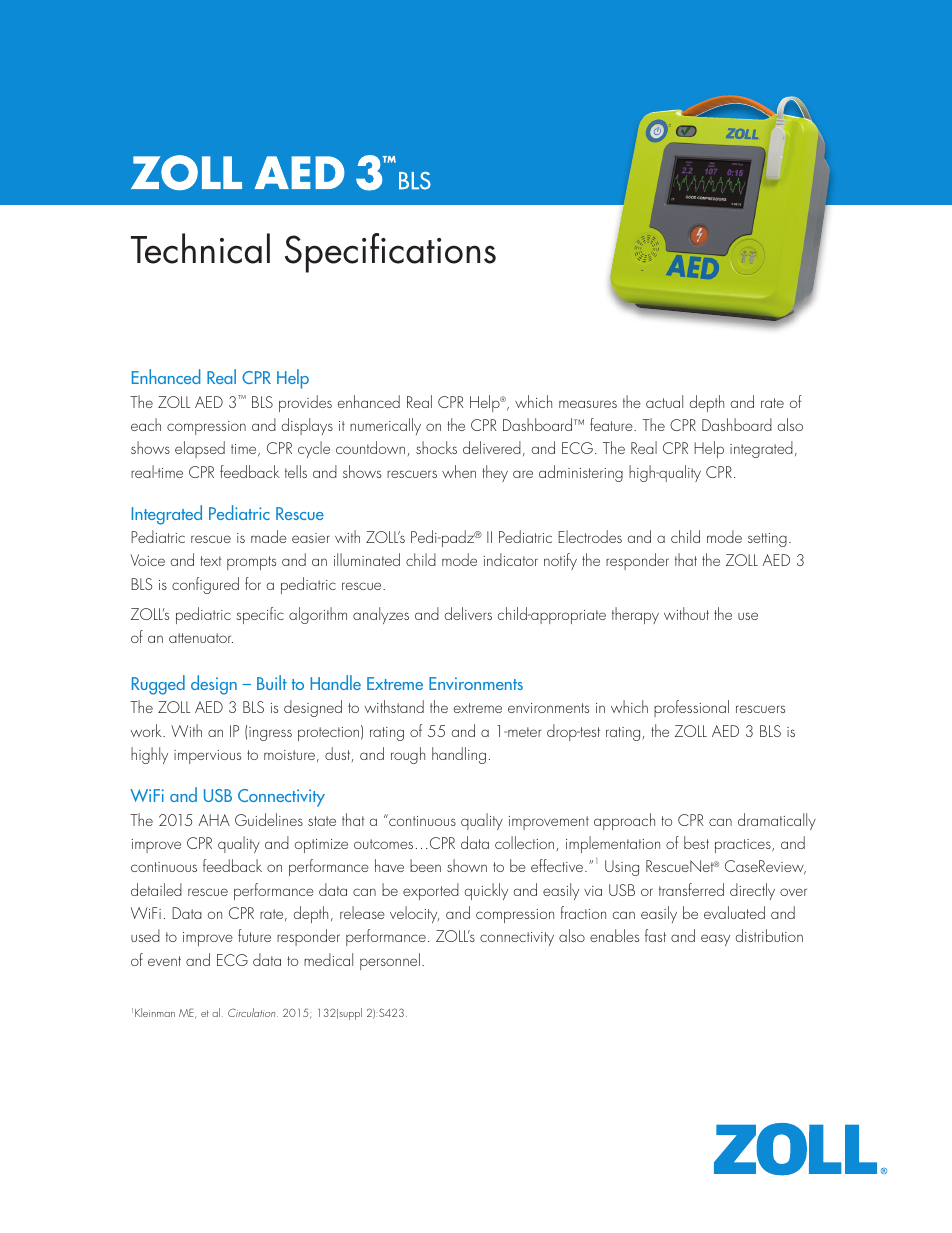 The height and width of the document is (1233, 952). Describe the element at coordinates (635, 615) in the document. I see `therapy` at that location.
